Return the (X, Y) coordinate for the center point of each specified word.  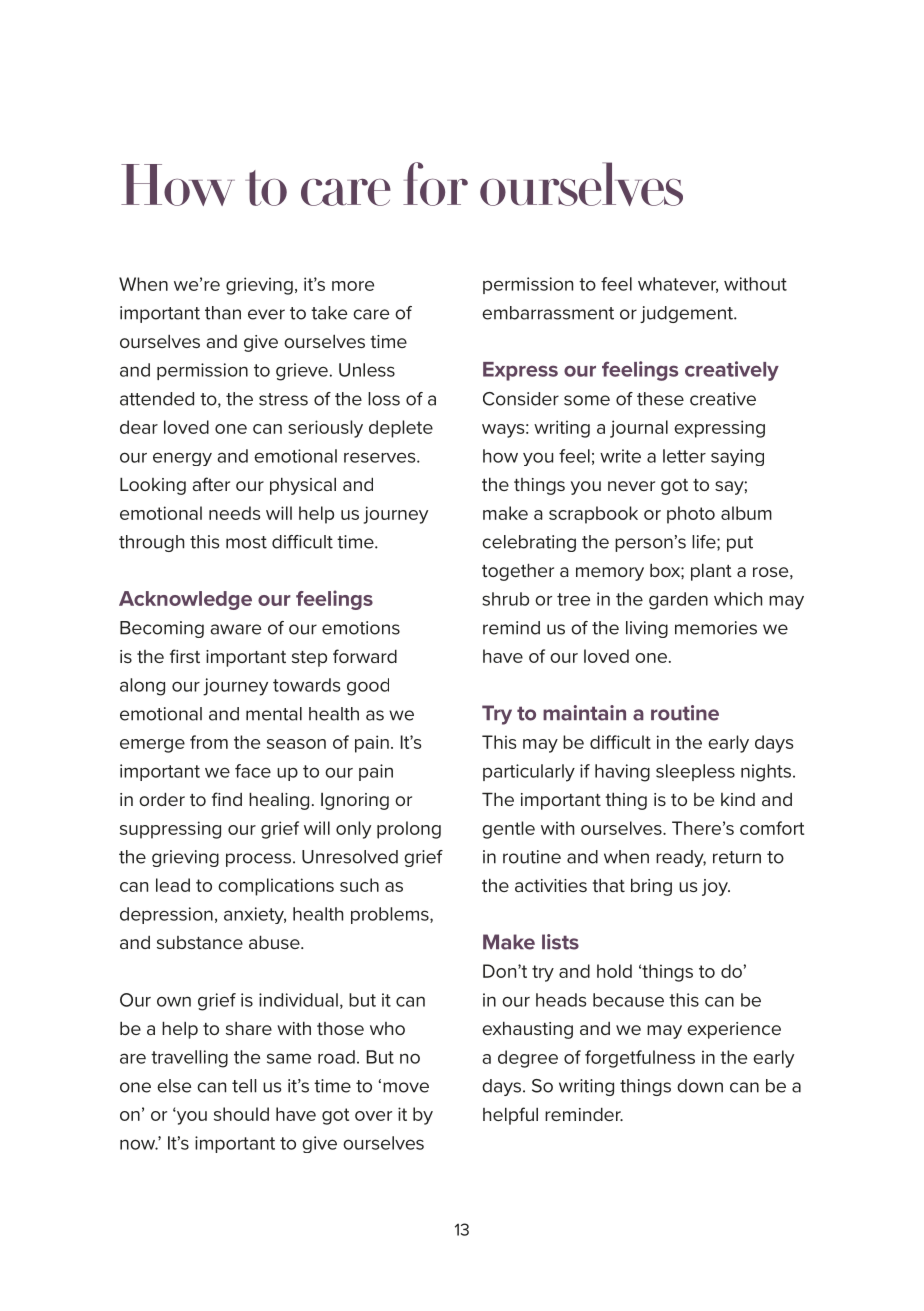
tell (244, 1086)
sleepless (695, 772)
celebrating (529, 543)
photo (691, 515)
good (368, 687)
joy (716, 887)
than (223, 313)
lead (173, 885)
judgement (687, 314)
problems (391, 915)
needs (234, 513)
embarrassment (548, 313)
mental (274, 714)
